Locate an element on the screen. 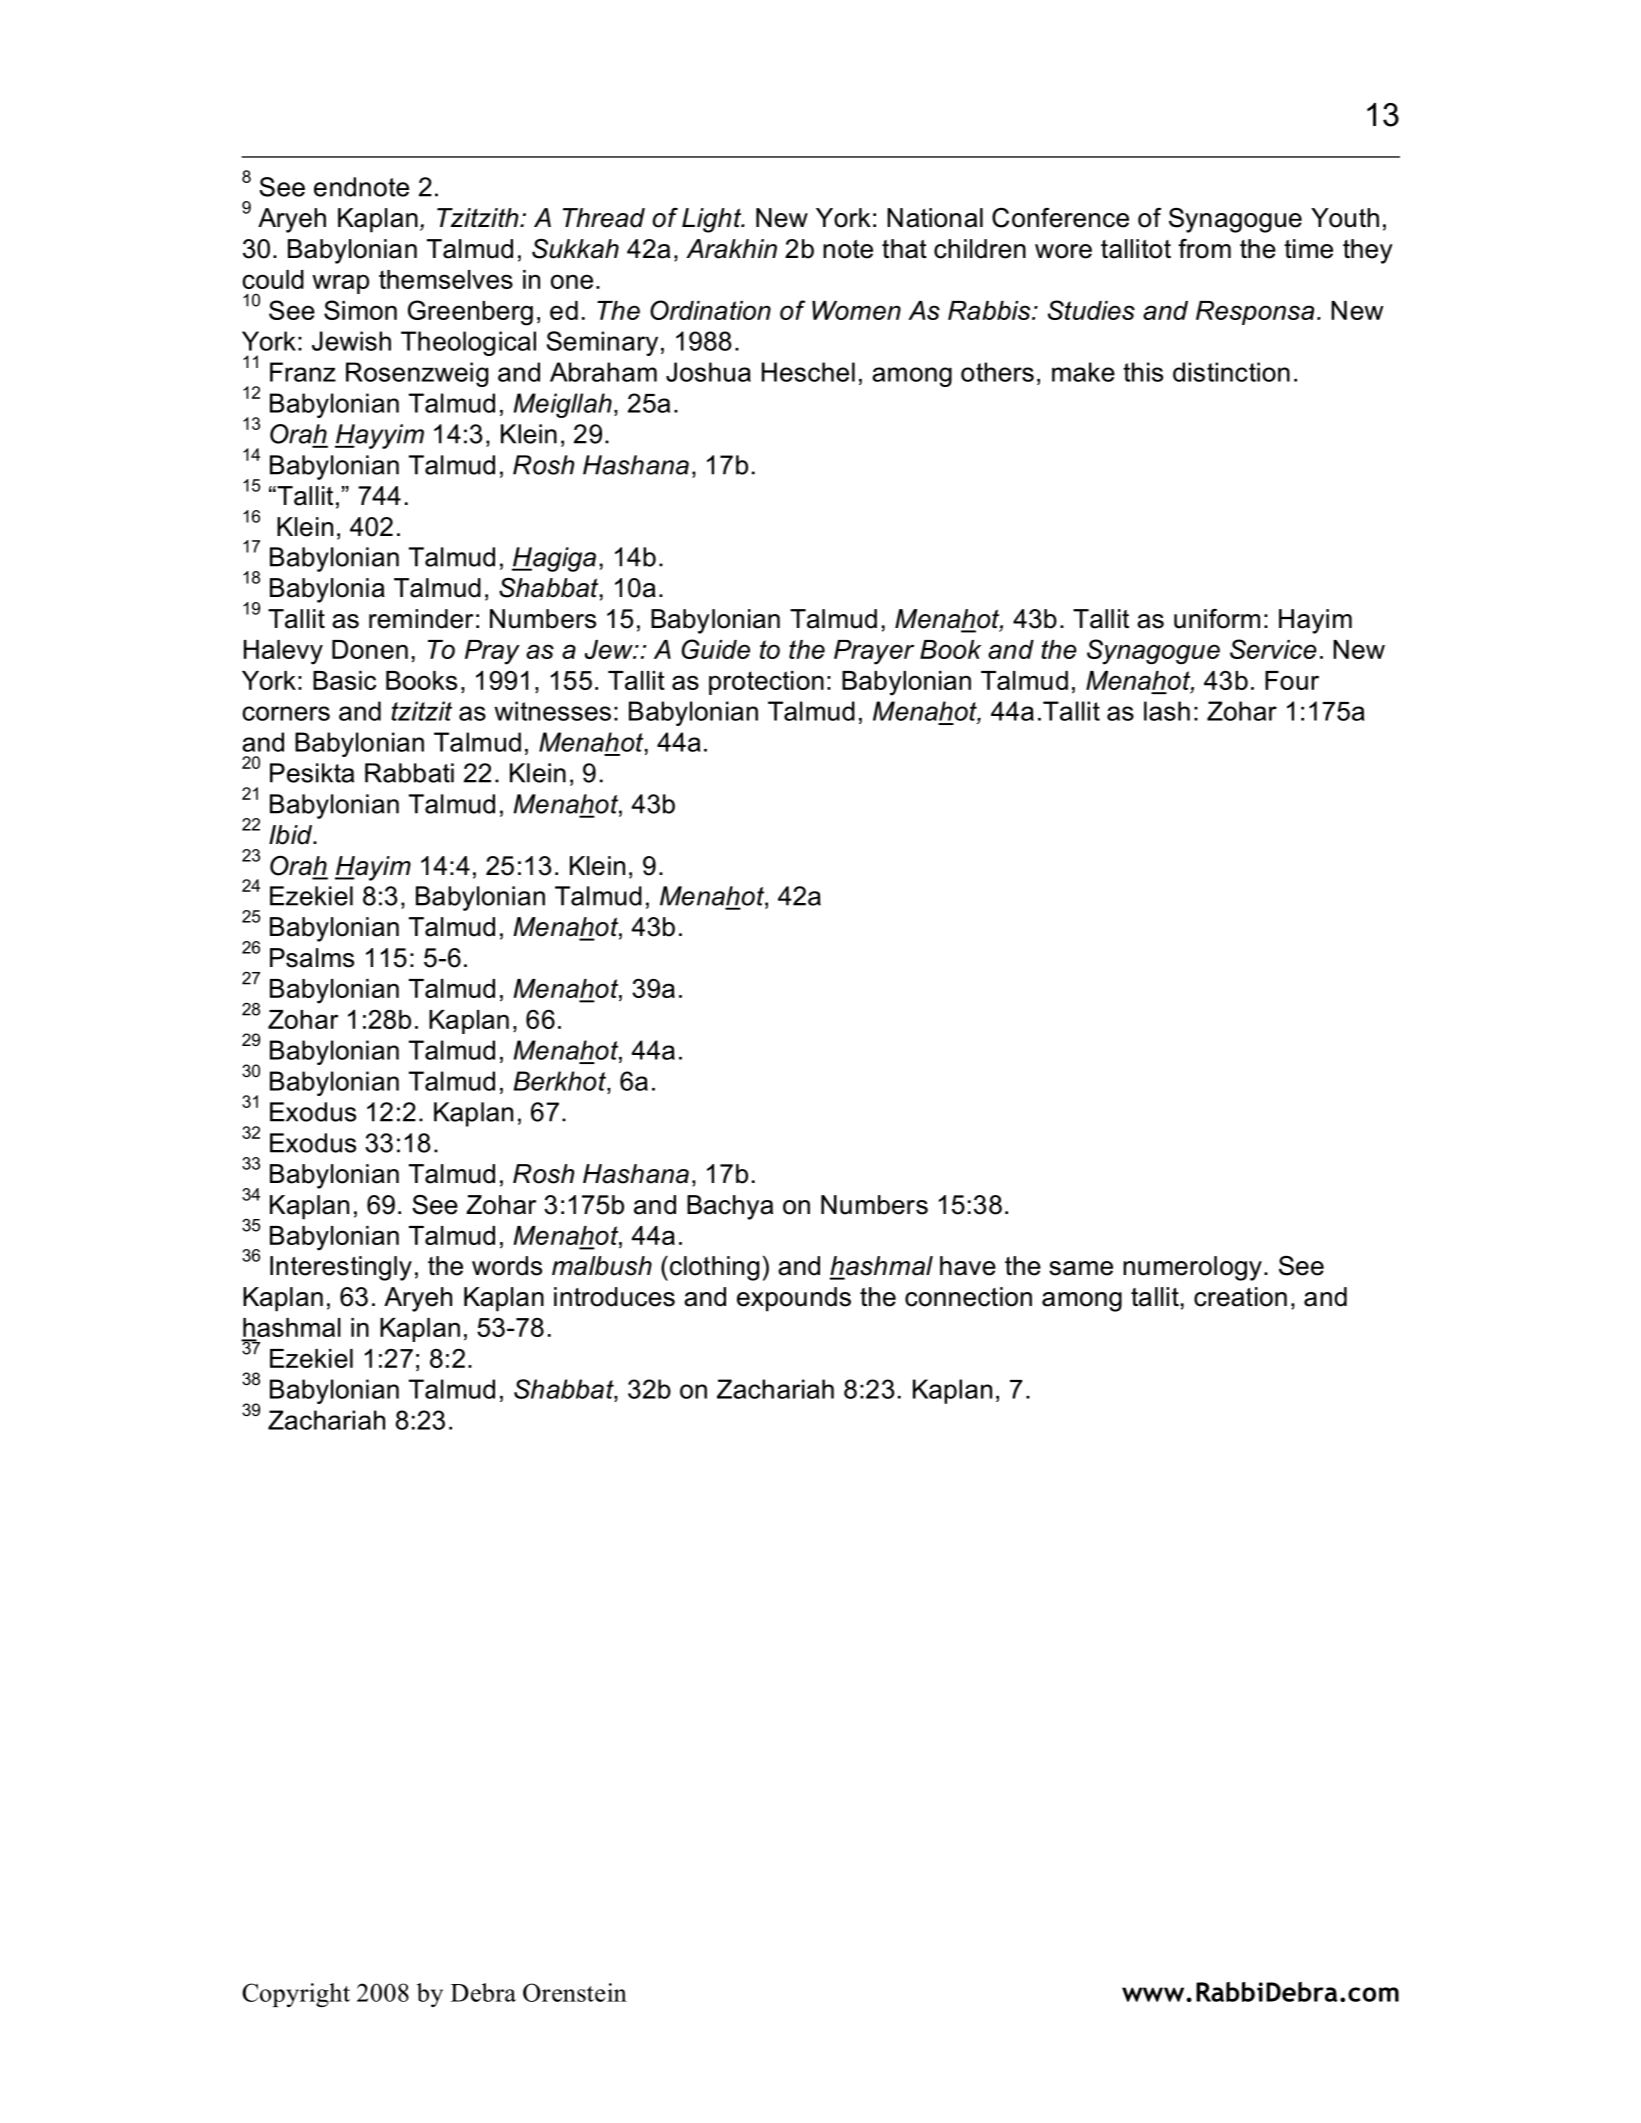 Image resolution: width=1641 pixels, height=2123 pixels. from is located at coordinates (1204, 249).
